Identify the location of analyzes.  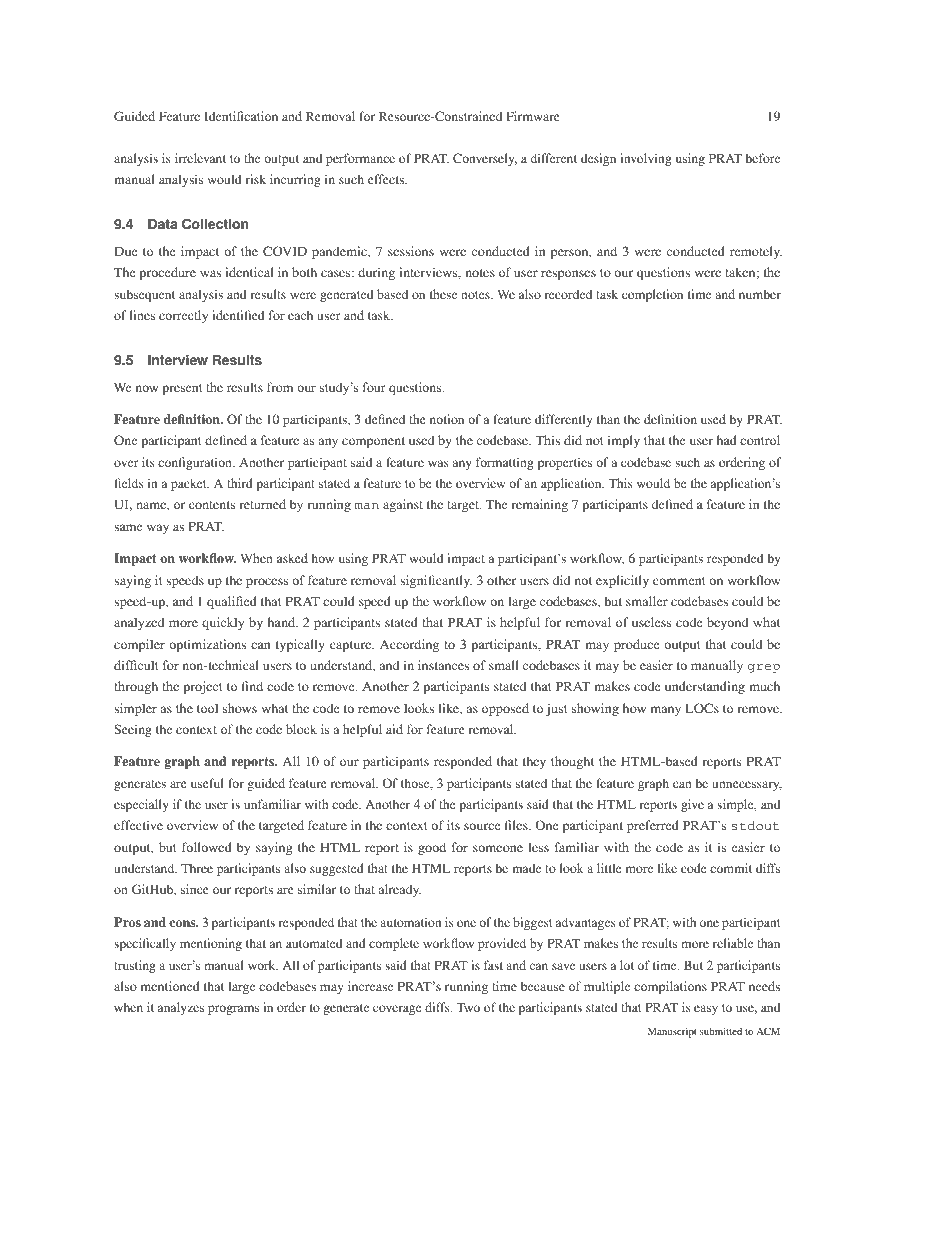
(181, 1008).
